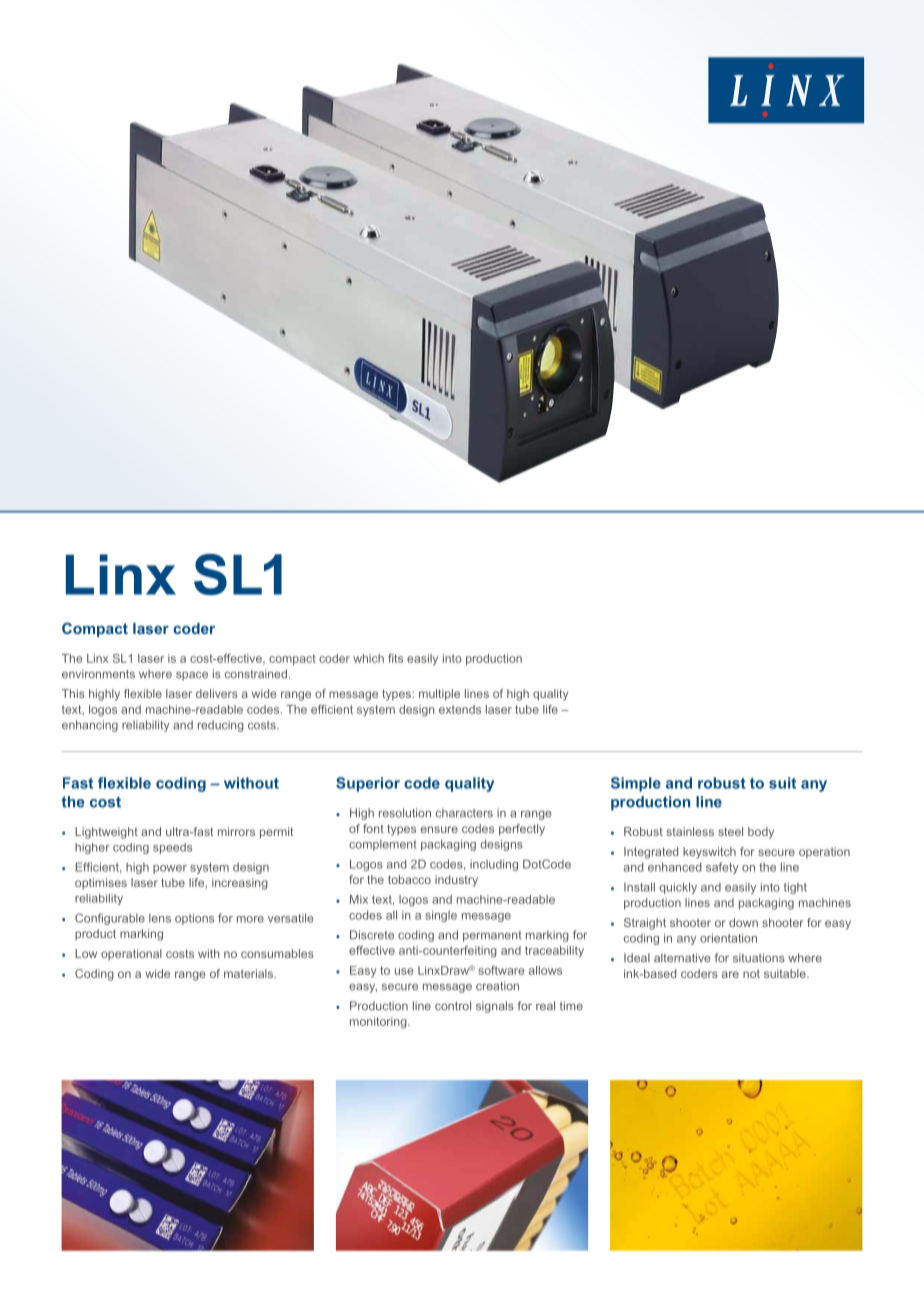 The height and width of the document is (1308, 924). What do you see at coordinates (250, 973) in the document?
I see `materials` at bounding box center [250, 973].
